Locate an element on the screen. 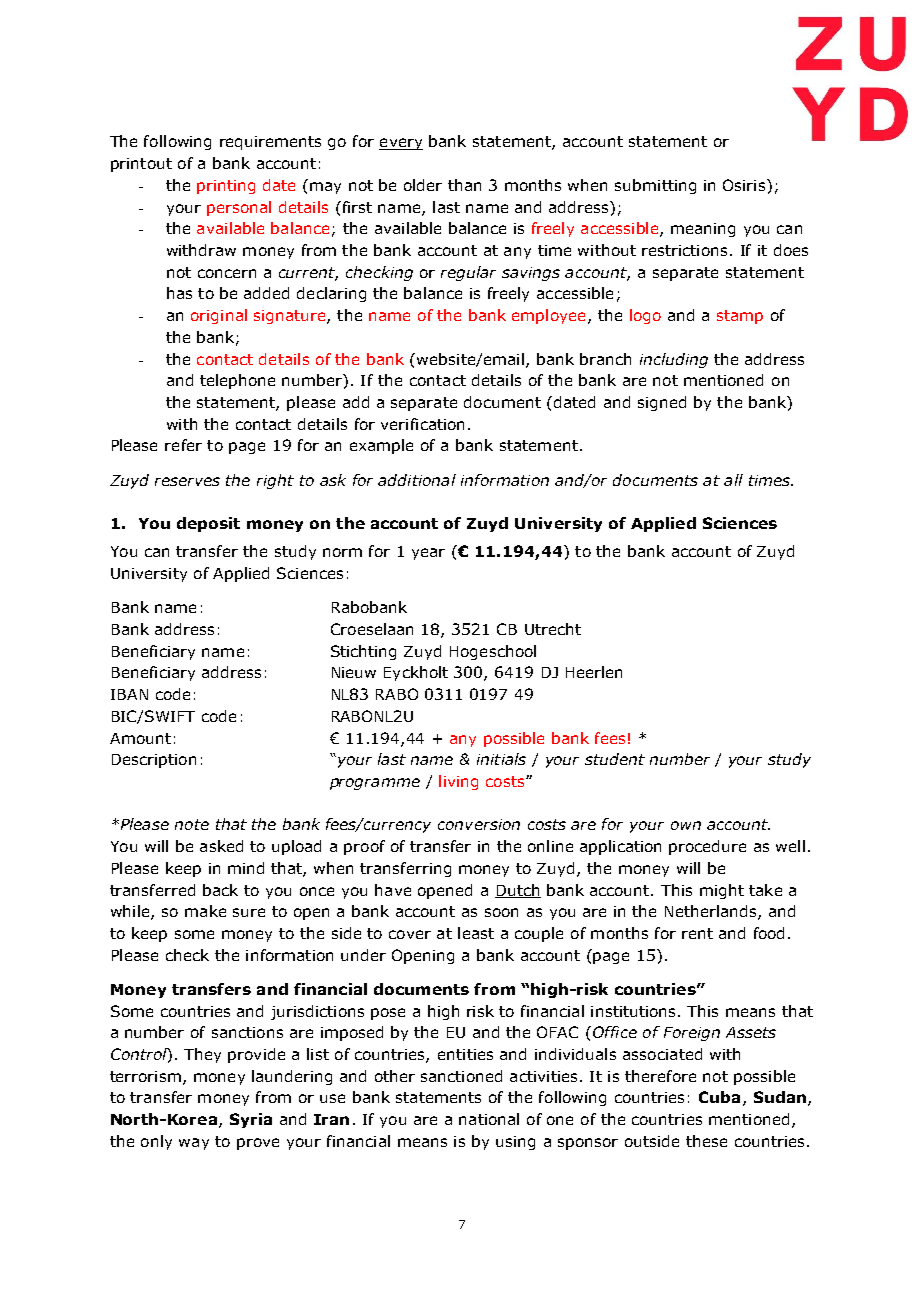  signed is located at coordinates (662, 403).
